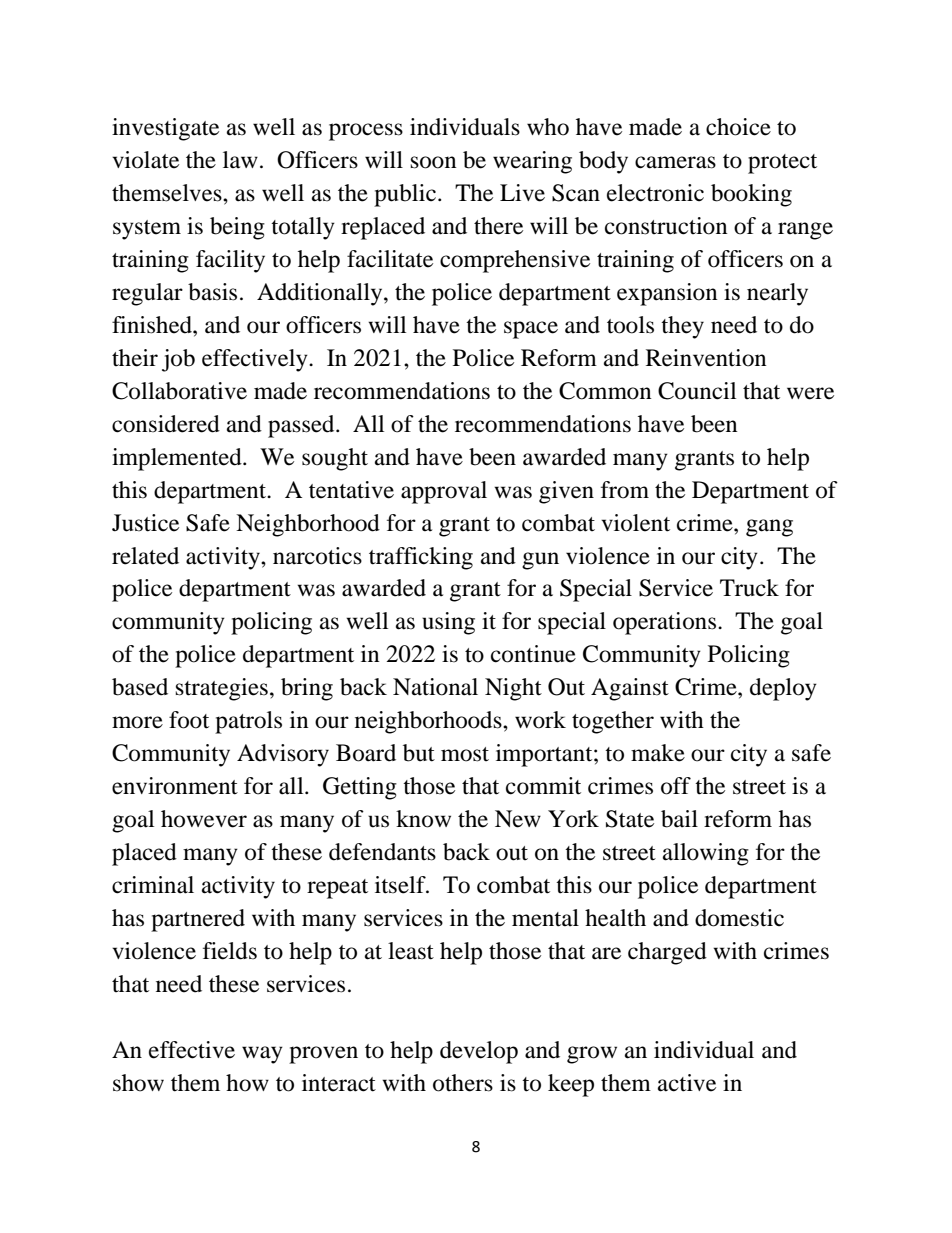 This document has width=952, height=1233. I want to click on law, so click(240, 160).
